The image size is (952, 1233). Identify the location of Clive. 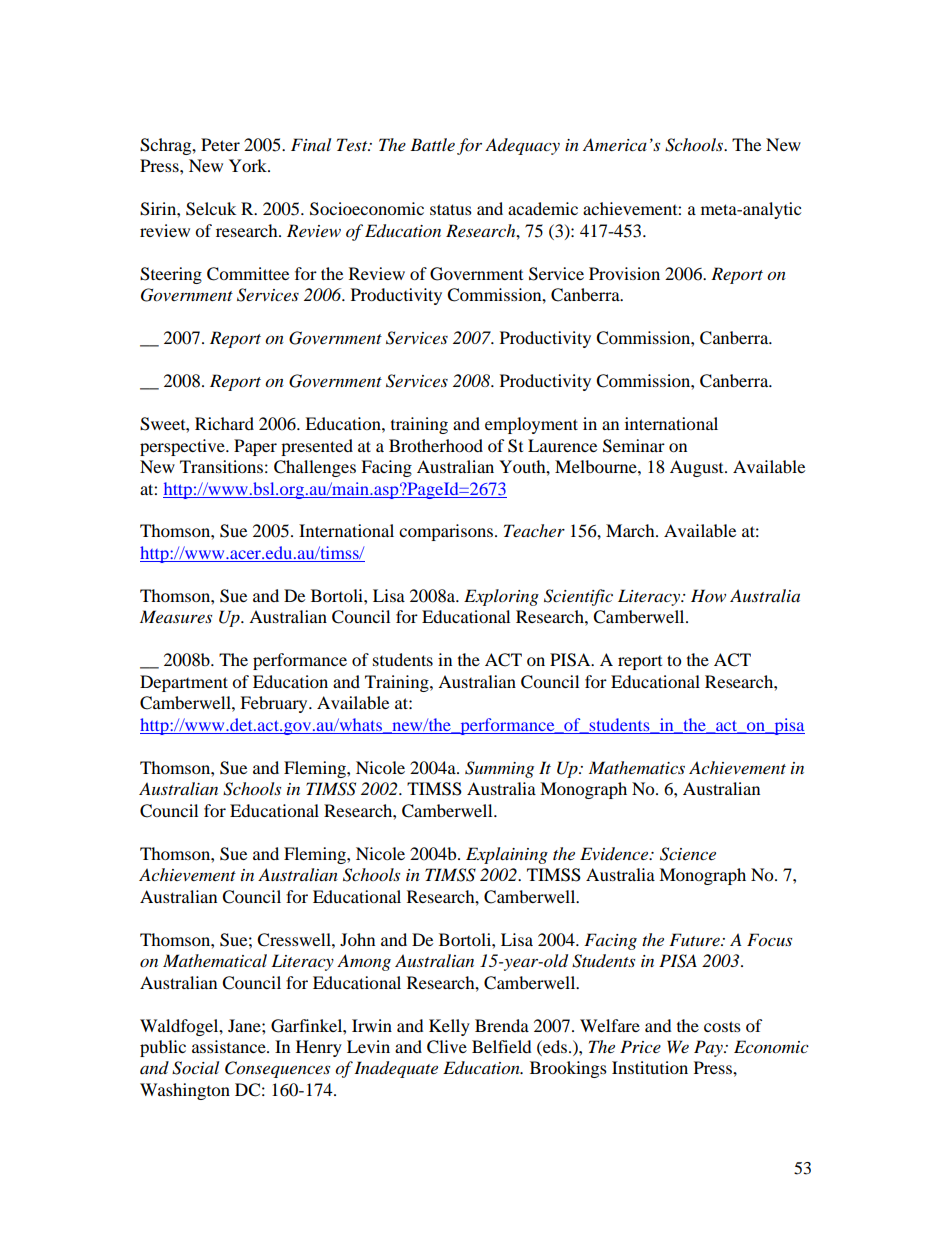
(447, 1047).
